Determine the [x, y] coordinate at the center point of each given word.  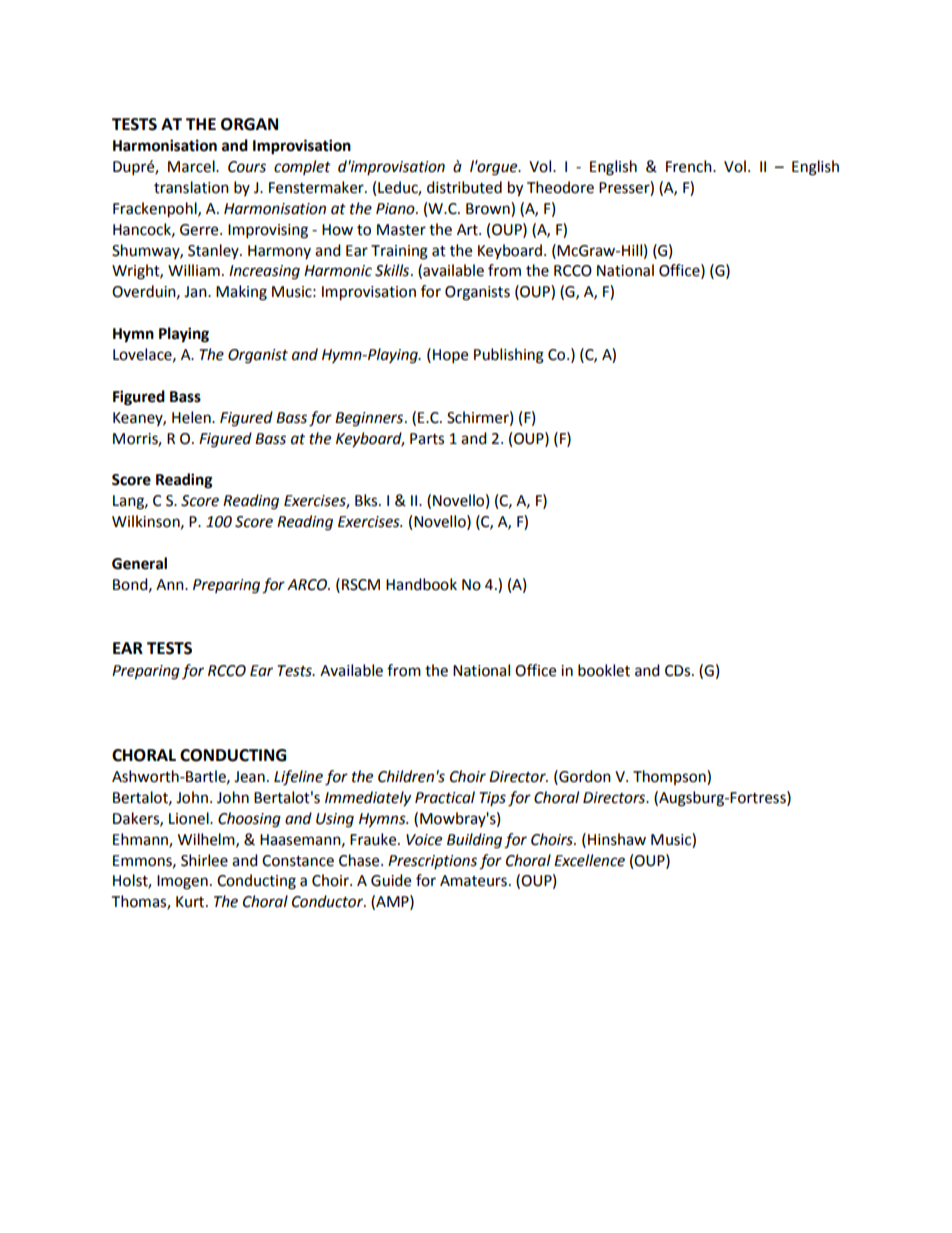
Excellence [589, 860]
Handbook [421, 584]
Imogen [182, 882]
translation [191, 187]
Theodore [560, 187]
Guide [391, 880]
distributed [464, 187]
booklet [604, 670]
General [139, 563]
